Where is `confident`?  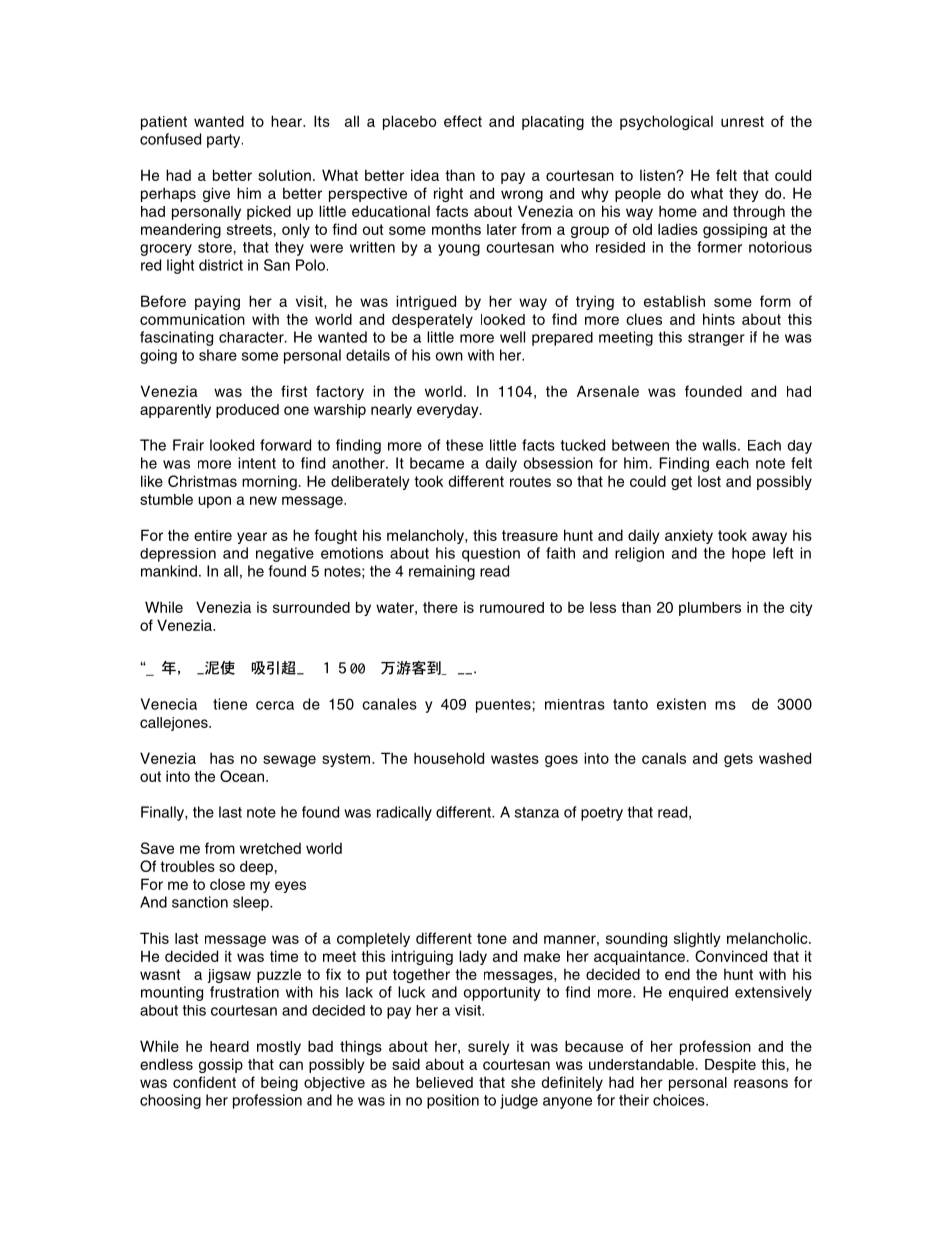
confident is located at coordinates (204, 1082).
